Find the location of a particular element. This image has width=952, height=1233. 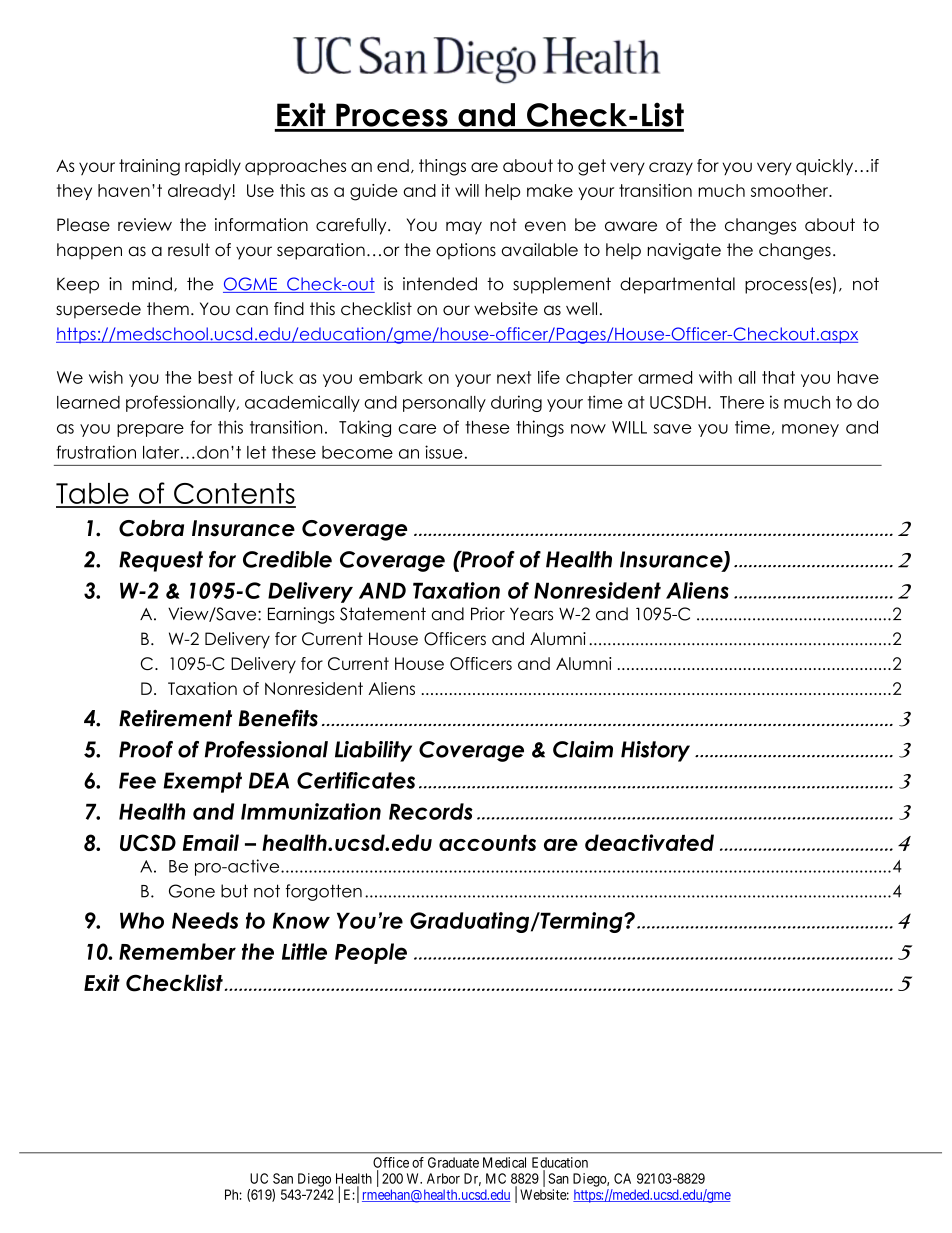

Prior is located at coordinates (488, 614).
